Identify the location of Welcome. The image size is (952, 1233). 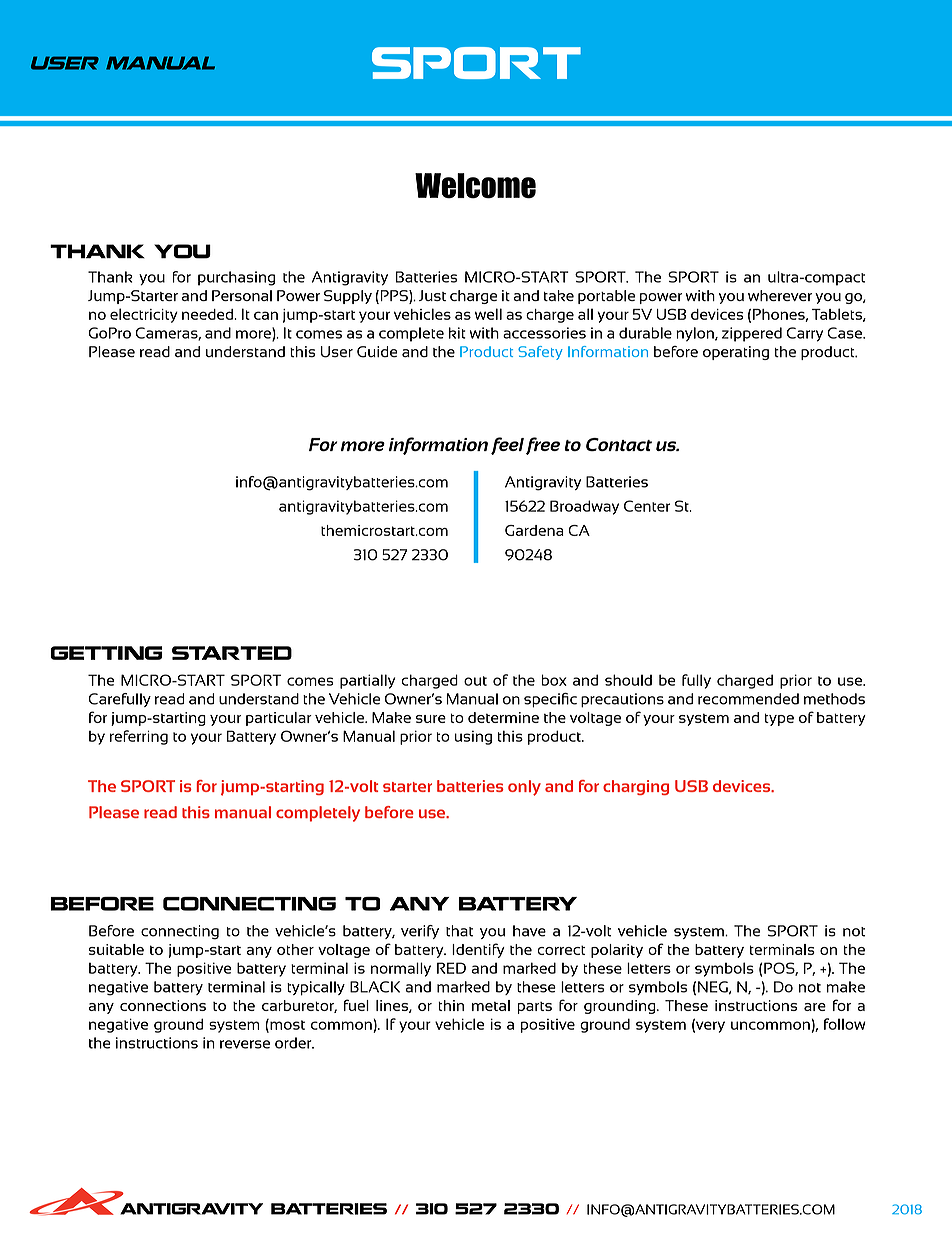
(475, 186).
